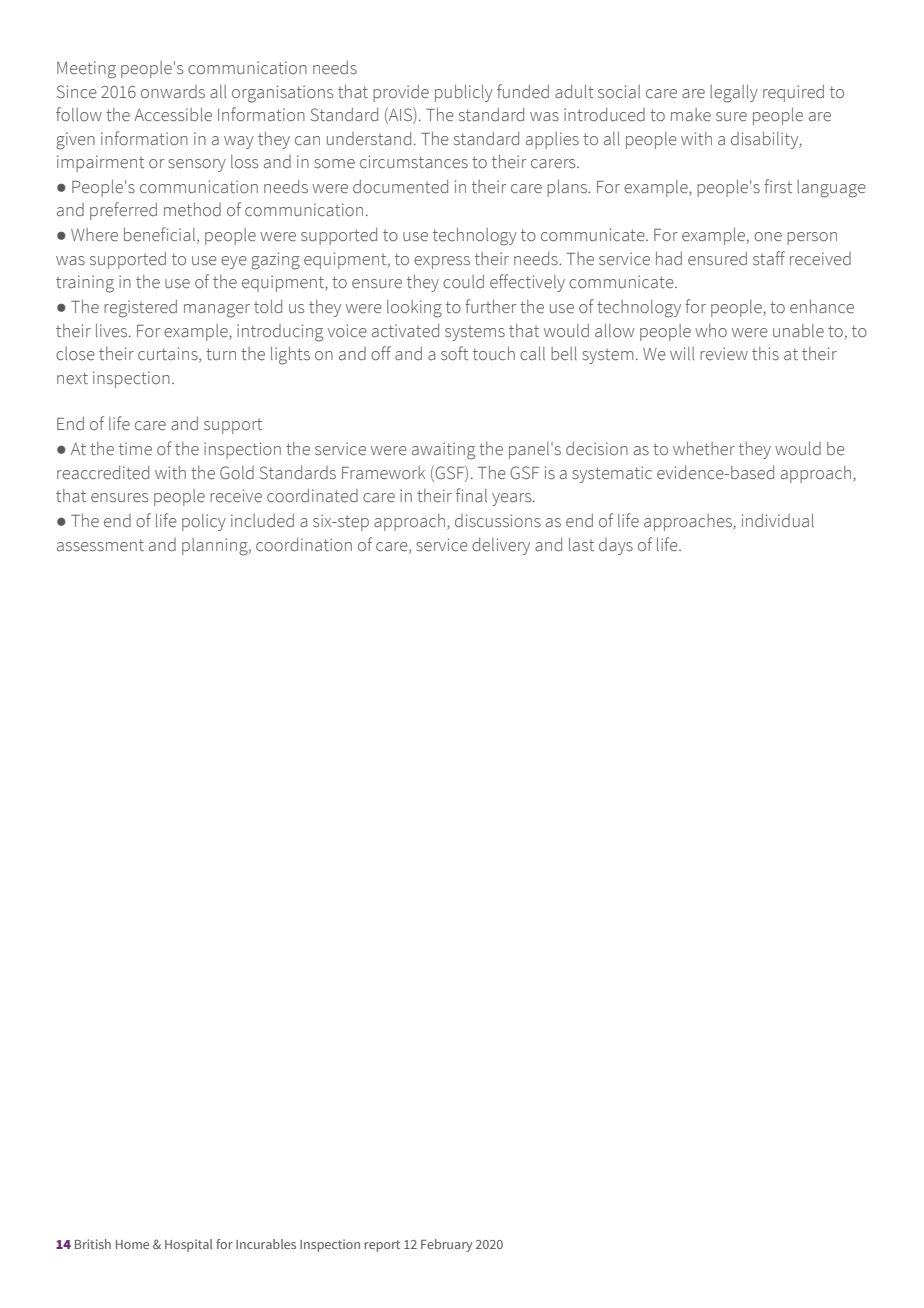 This page has height=1308, width=924. I want to click on delivery, so click(501, 546).
